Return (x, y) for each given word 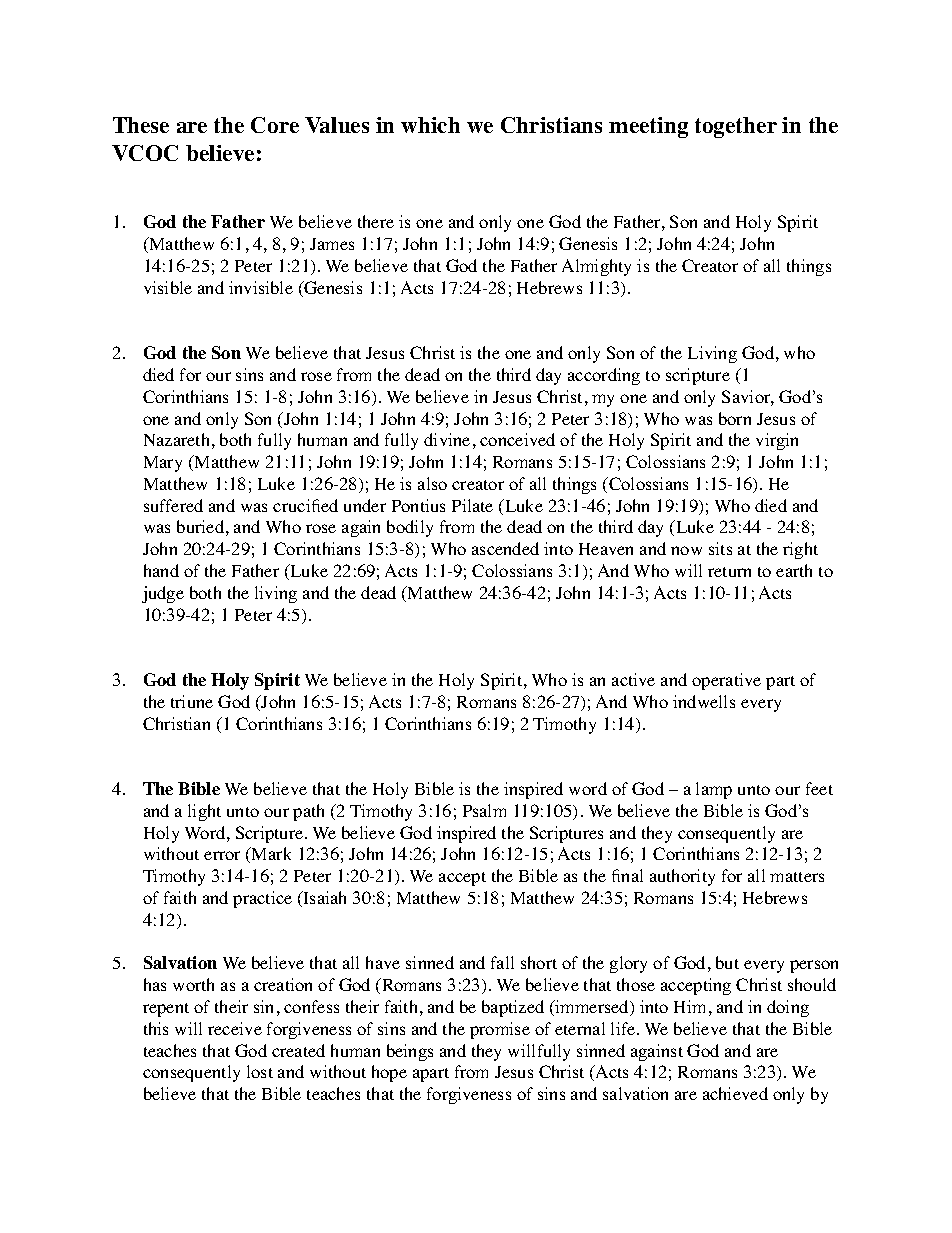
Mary (163, 464)
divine (447, 439)
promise (500, 1030)
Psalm (484, 810)
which (430, 125)
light (204, 812)
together (736, 127)
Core (275, 125)
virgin (777, 441)
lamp (714, 790)
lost (260, 1071)
